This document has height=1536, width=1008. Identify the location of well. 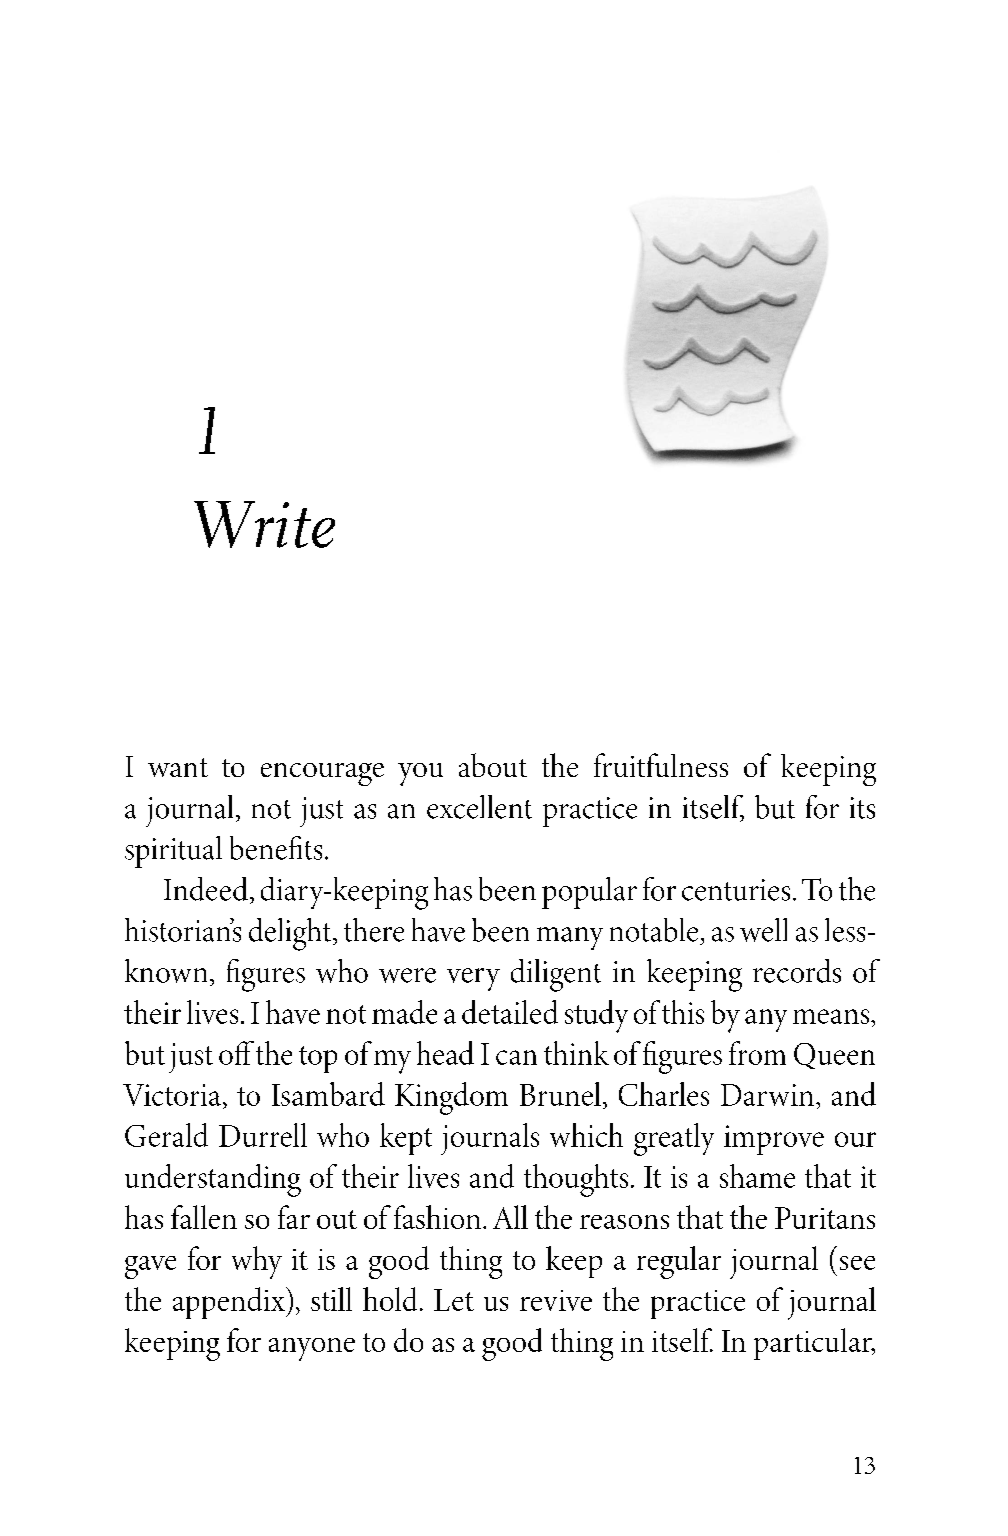
(763, 930).
